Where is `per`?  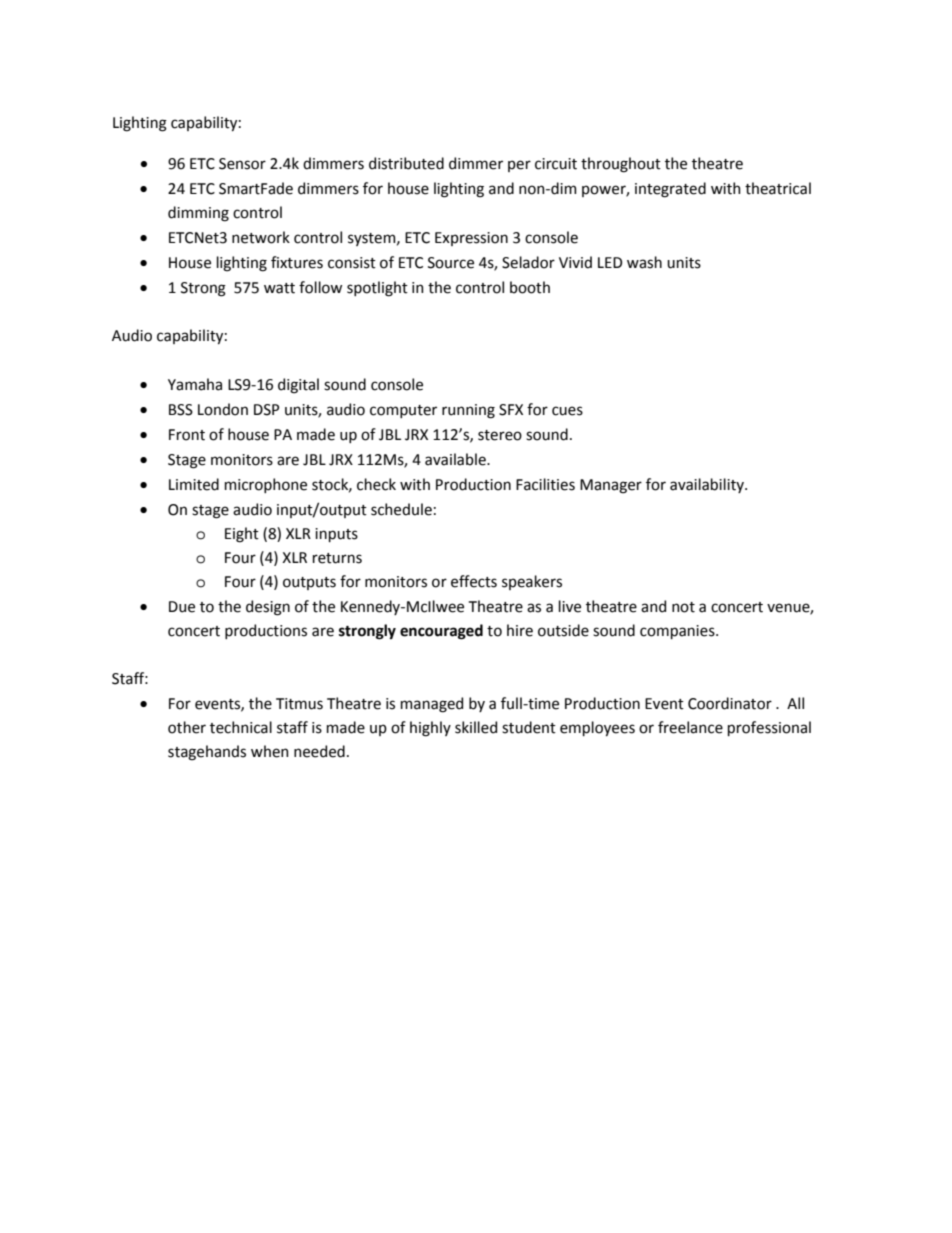
per is located at coordinates (519, 166).
